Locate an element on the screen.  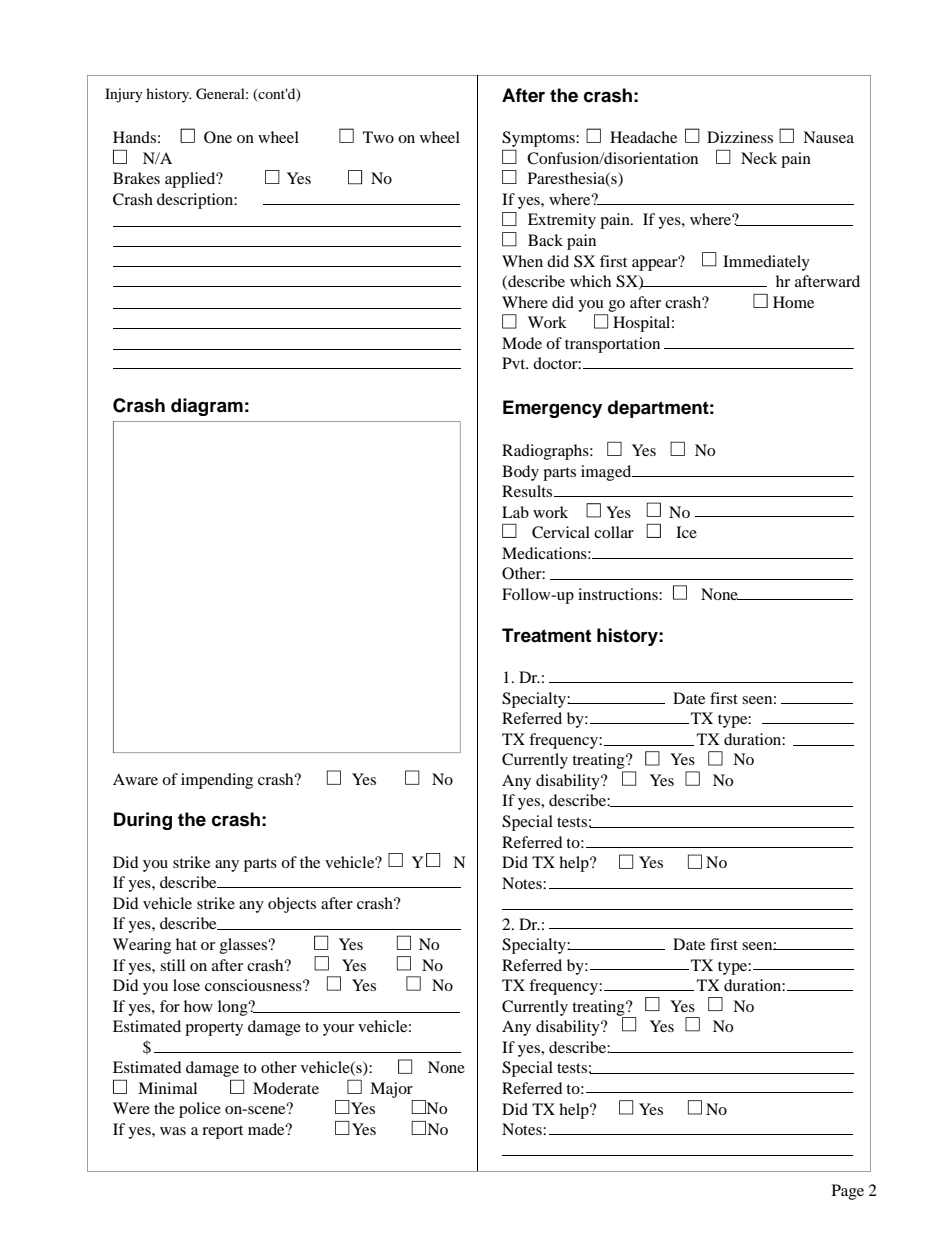
impending is located at coordinates (217, 781).
